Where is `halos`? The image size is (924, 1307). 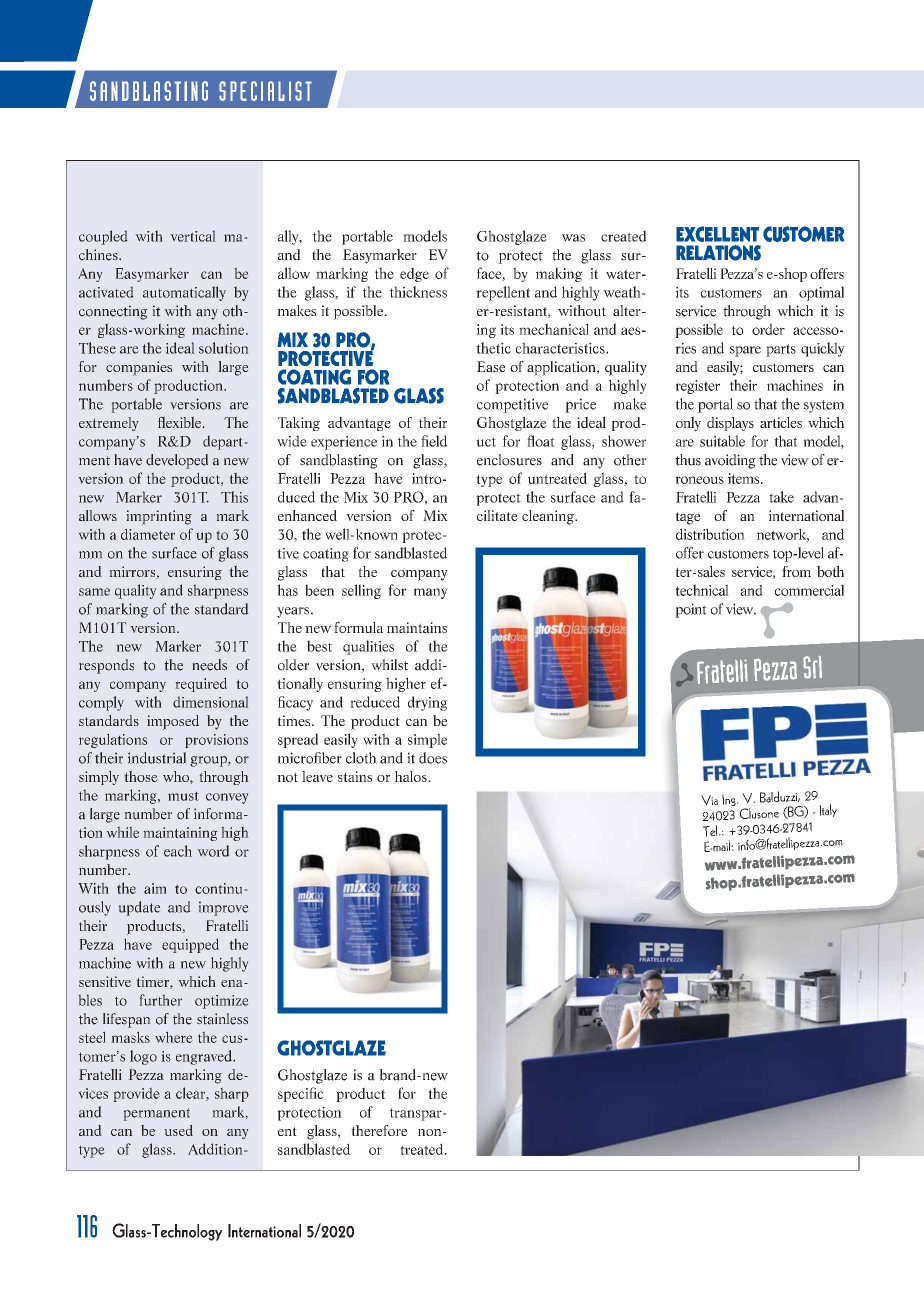 halos is located at coordinates (412, 776).
